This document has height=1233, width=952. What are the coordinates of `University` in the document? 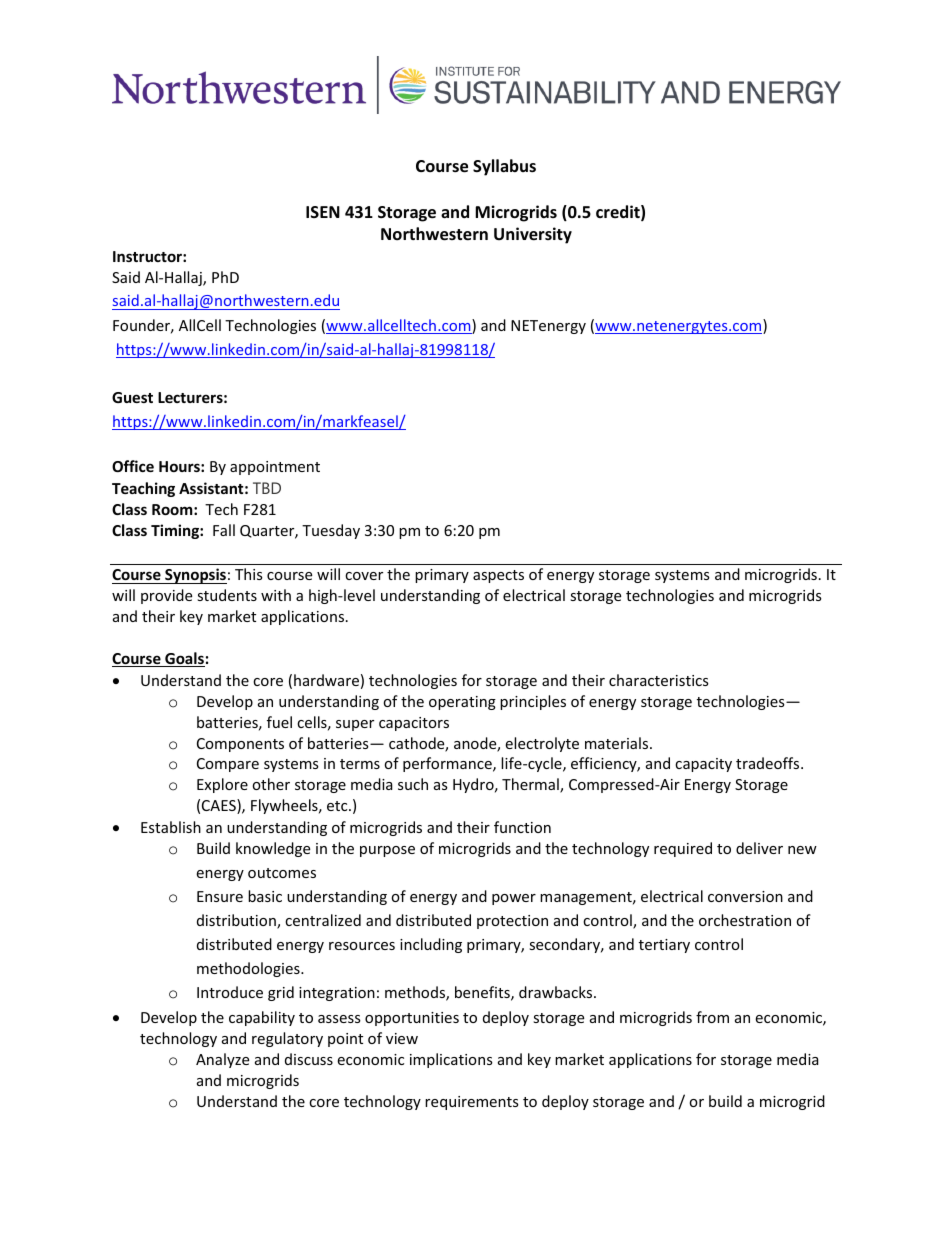 It's located at (533, 235).
